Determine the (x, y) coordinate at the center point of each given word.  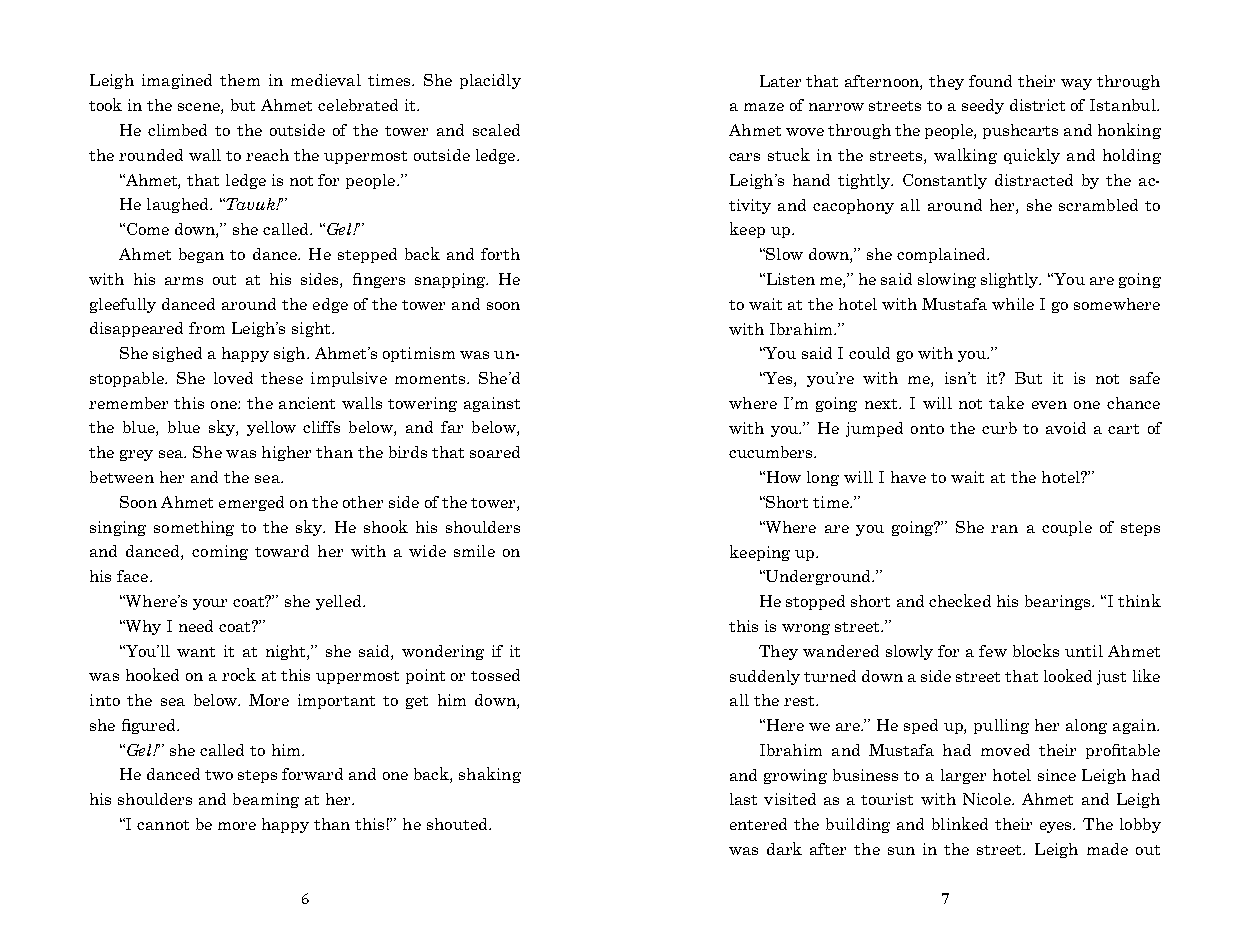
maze (764, 107)
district (1037, 105)
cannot (163, 825)
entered (758, 824)
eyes (1057, 827)
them (240, 80)
